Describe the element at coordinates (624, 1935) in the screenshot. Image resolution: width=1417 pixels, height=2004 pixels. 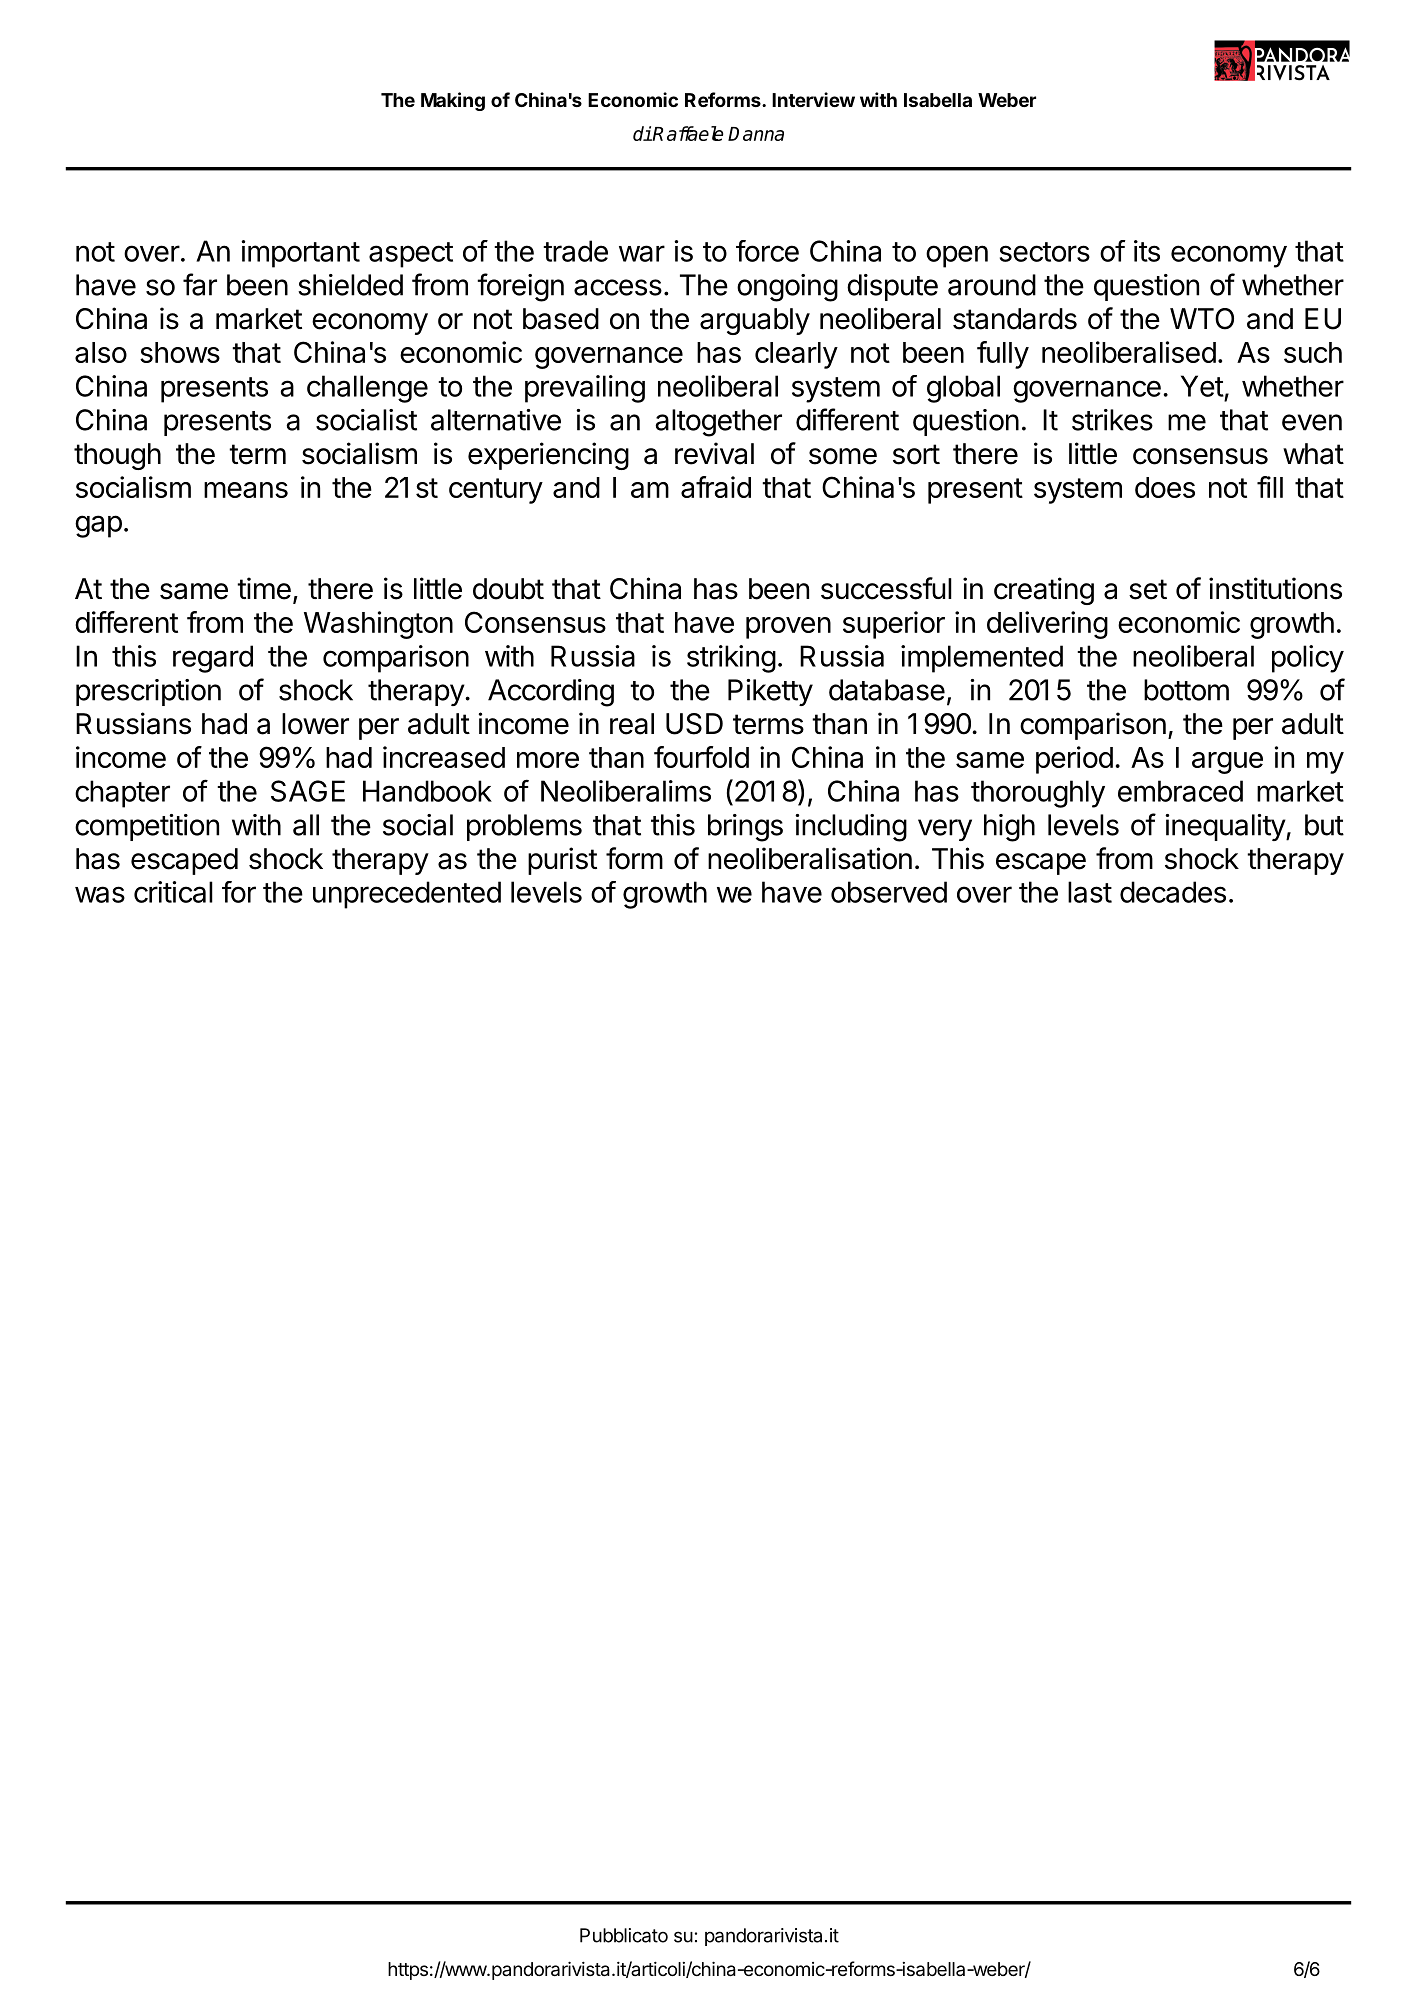
I see `Pubblicato` at that location.
